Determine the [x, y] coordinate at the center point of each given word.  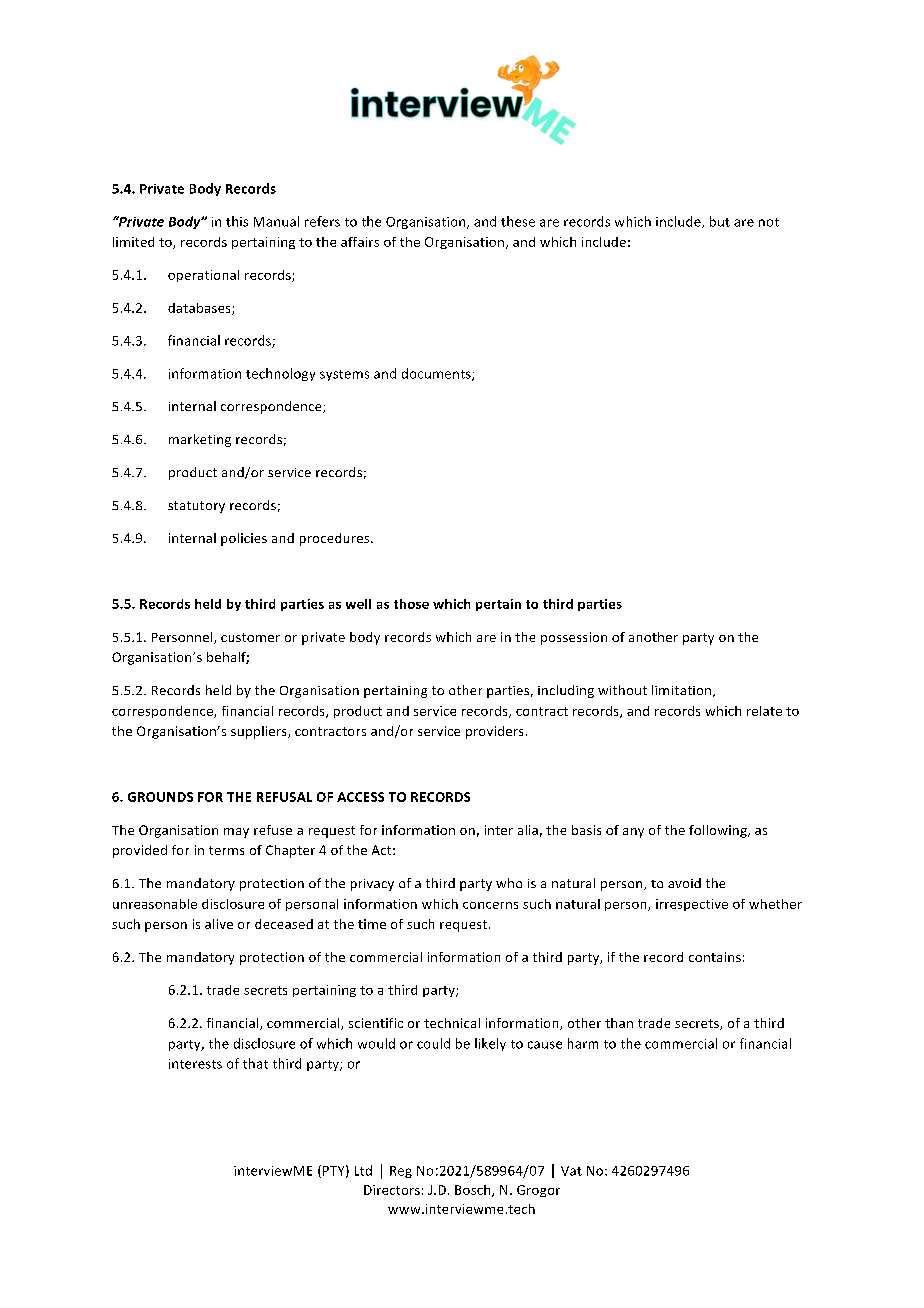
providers [494, 732]
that [255, 1063]
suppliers [260, 732]
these [518, 221]
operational [203, 276]
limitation [683, 691]
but [720, 221]
